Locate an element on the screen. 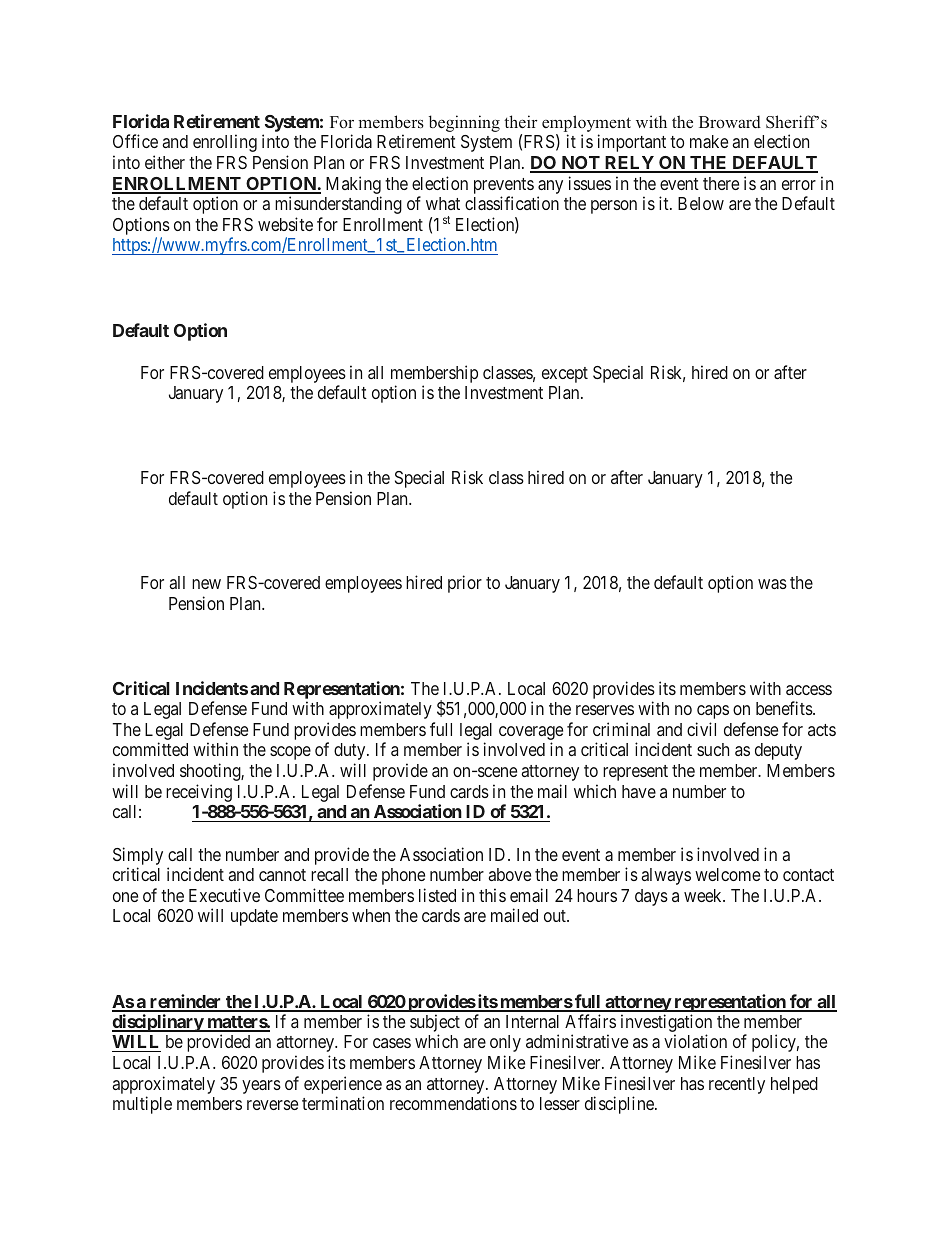  was is located at coordinates (772, 584).
